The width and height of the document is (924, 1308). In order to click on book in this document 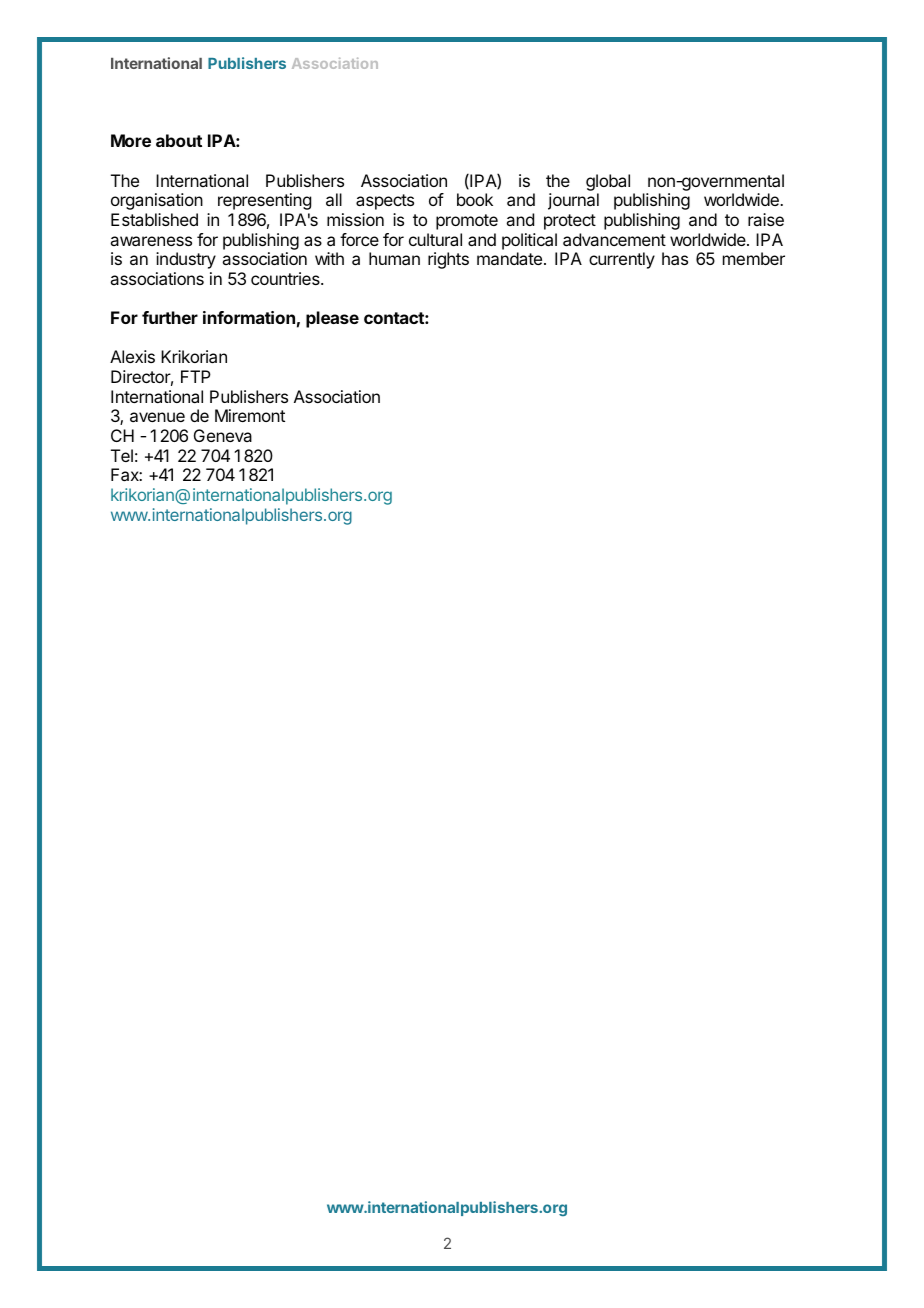, I will do `click(475, 199)`.
